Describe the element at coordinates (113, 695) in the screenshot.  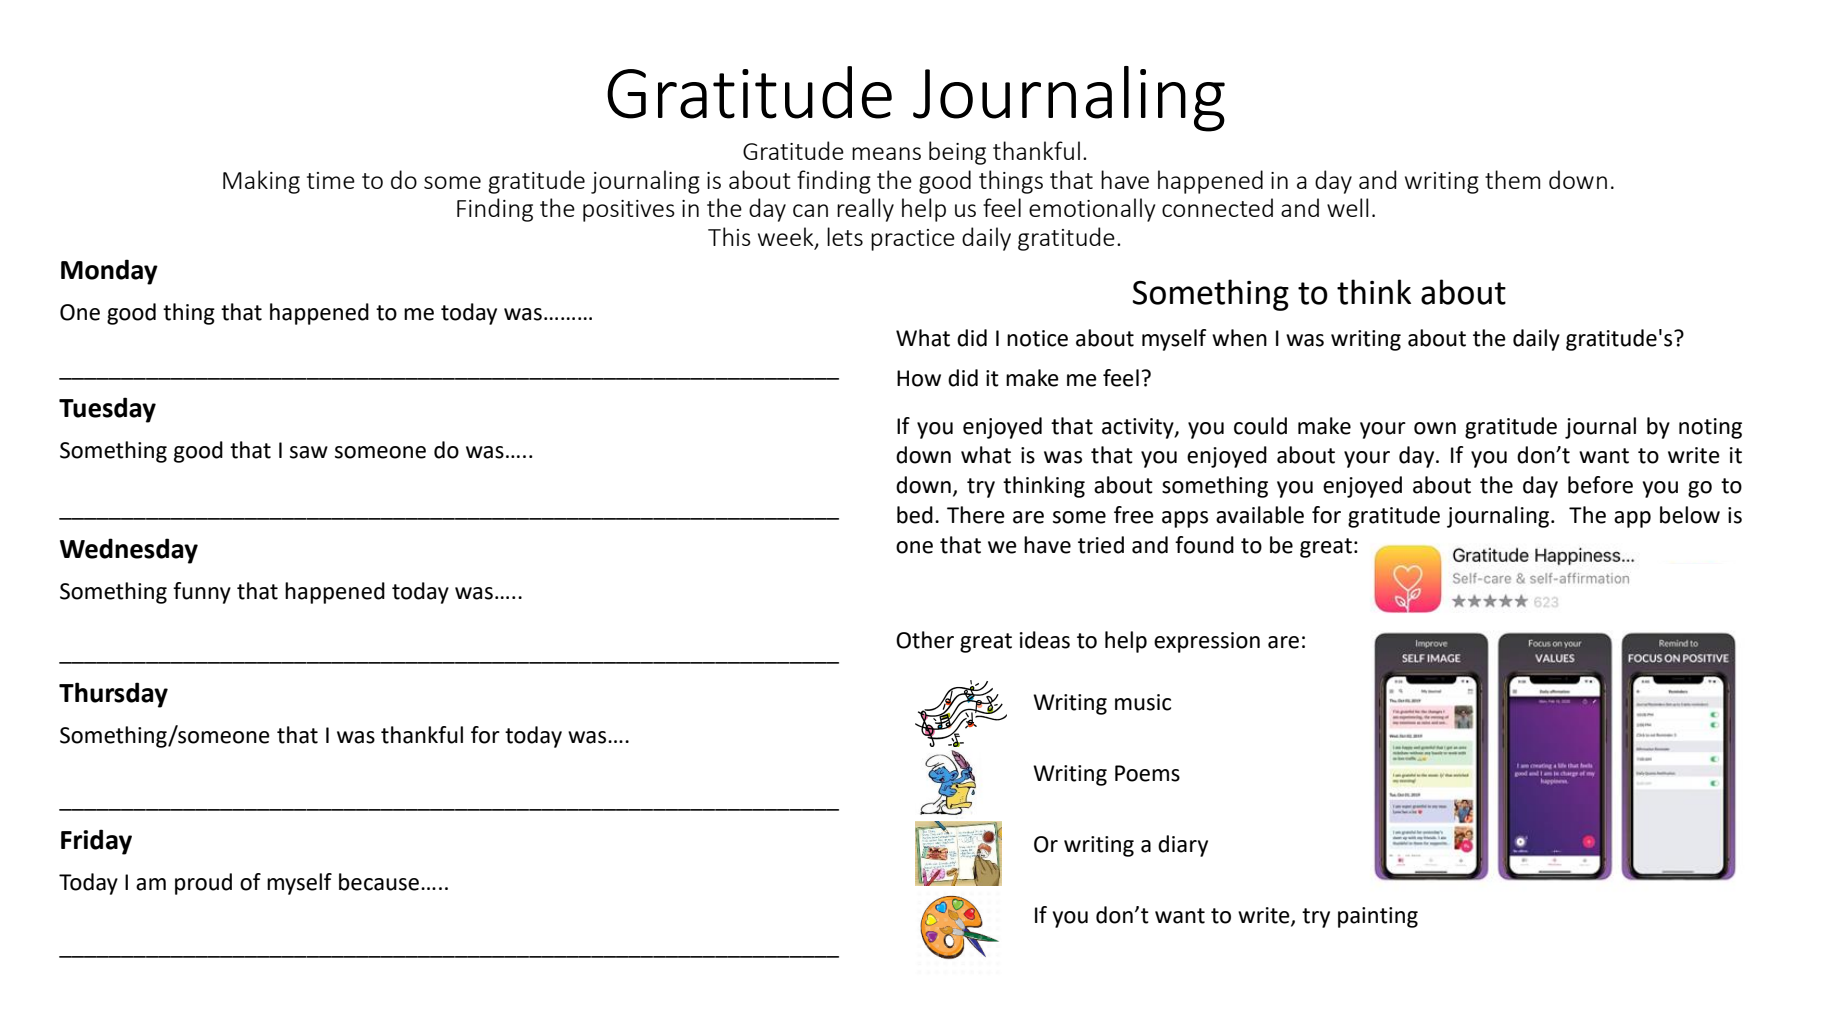
I see `Thursday` at that location.
